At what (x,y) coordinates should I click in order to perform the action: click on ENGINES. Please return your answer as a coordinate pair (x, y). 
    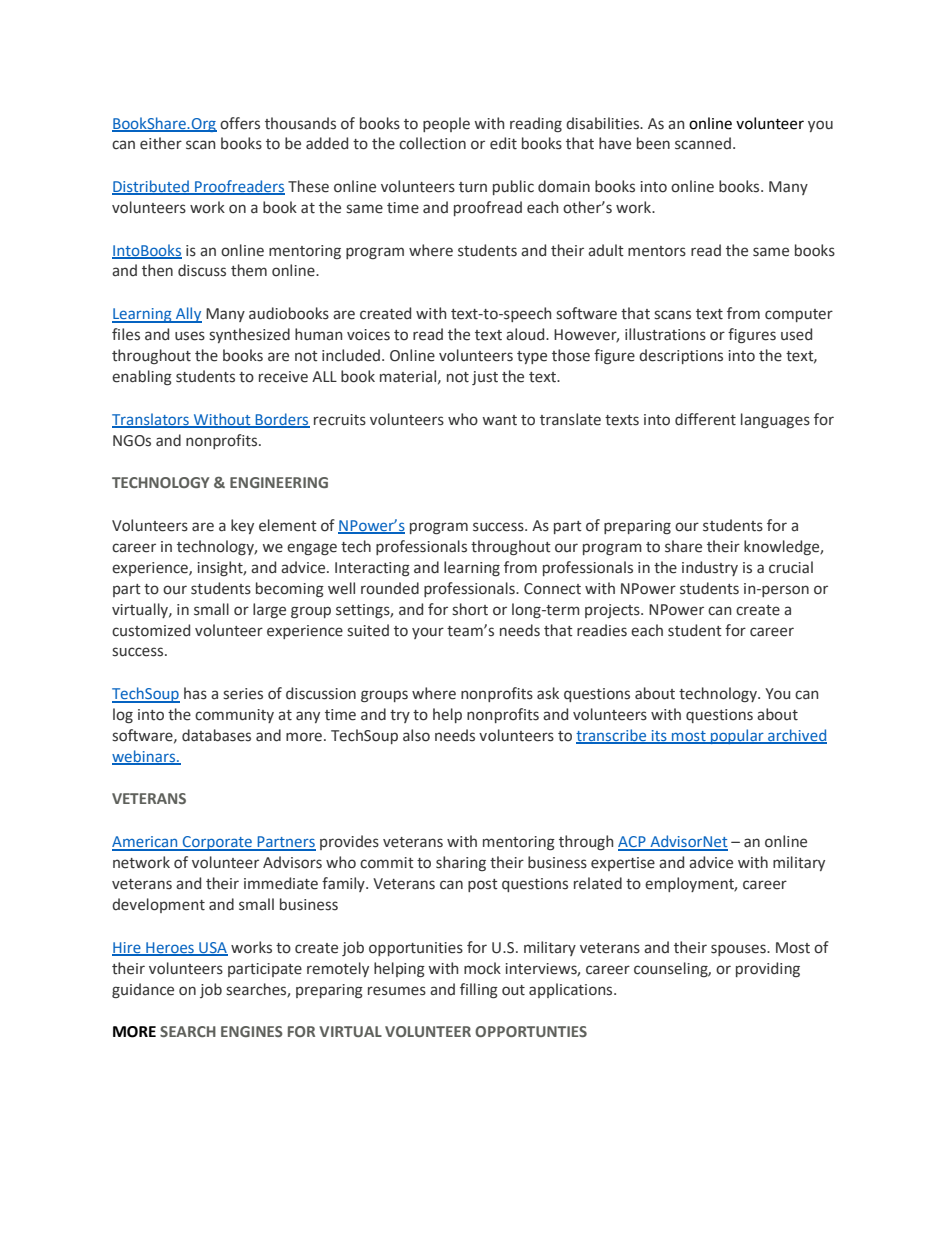
    Looking at the image, I should click on (252, 1031).
